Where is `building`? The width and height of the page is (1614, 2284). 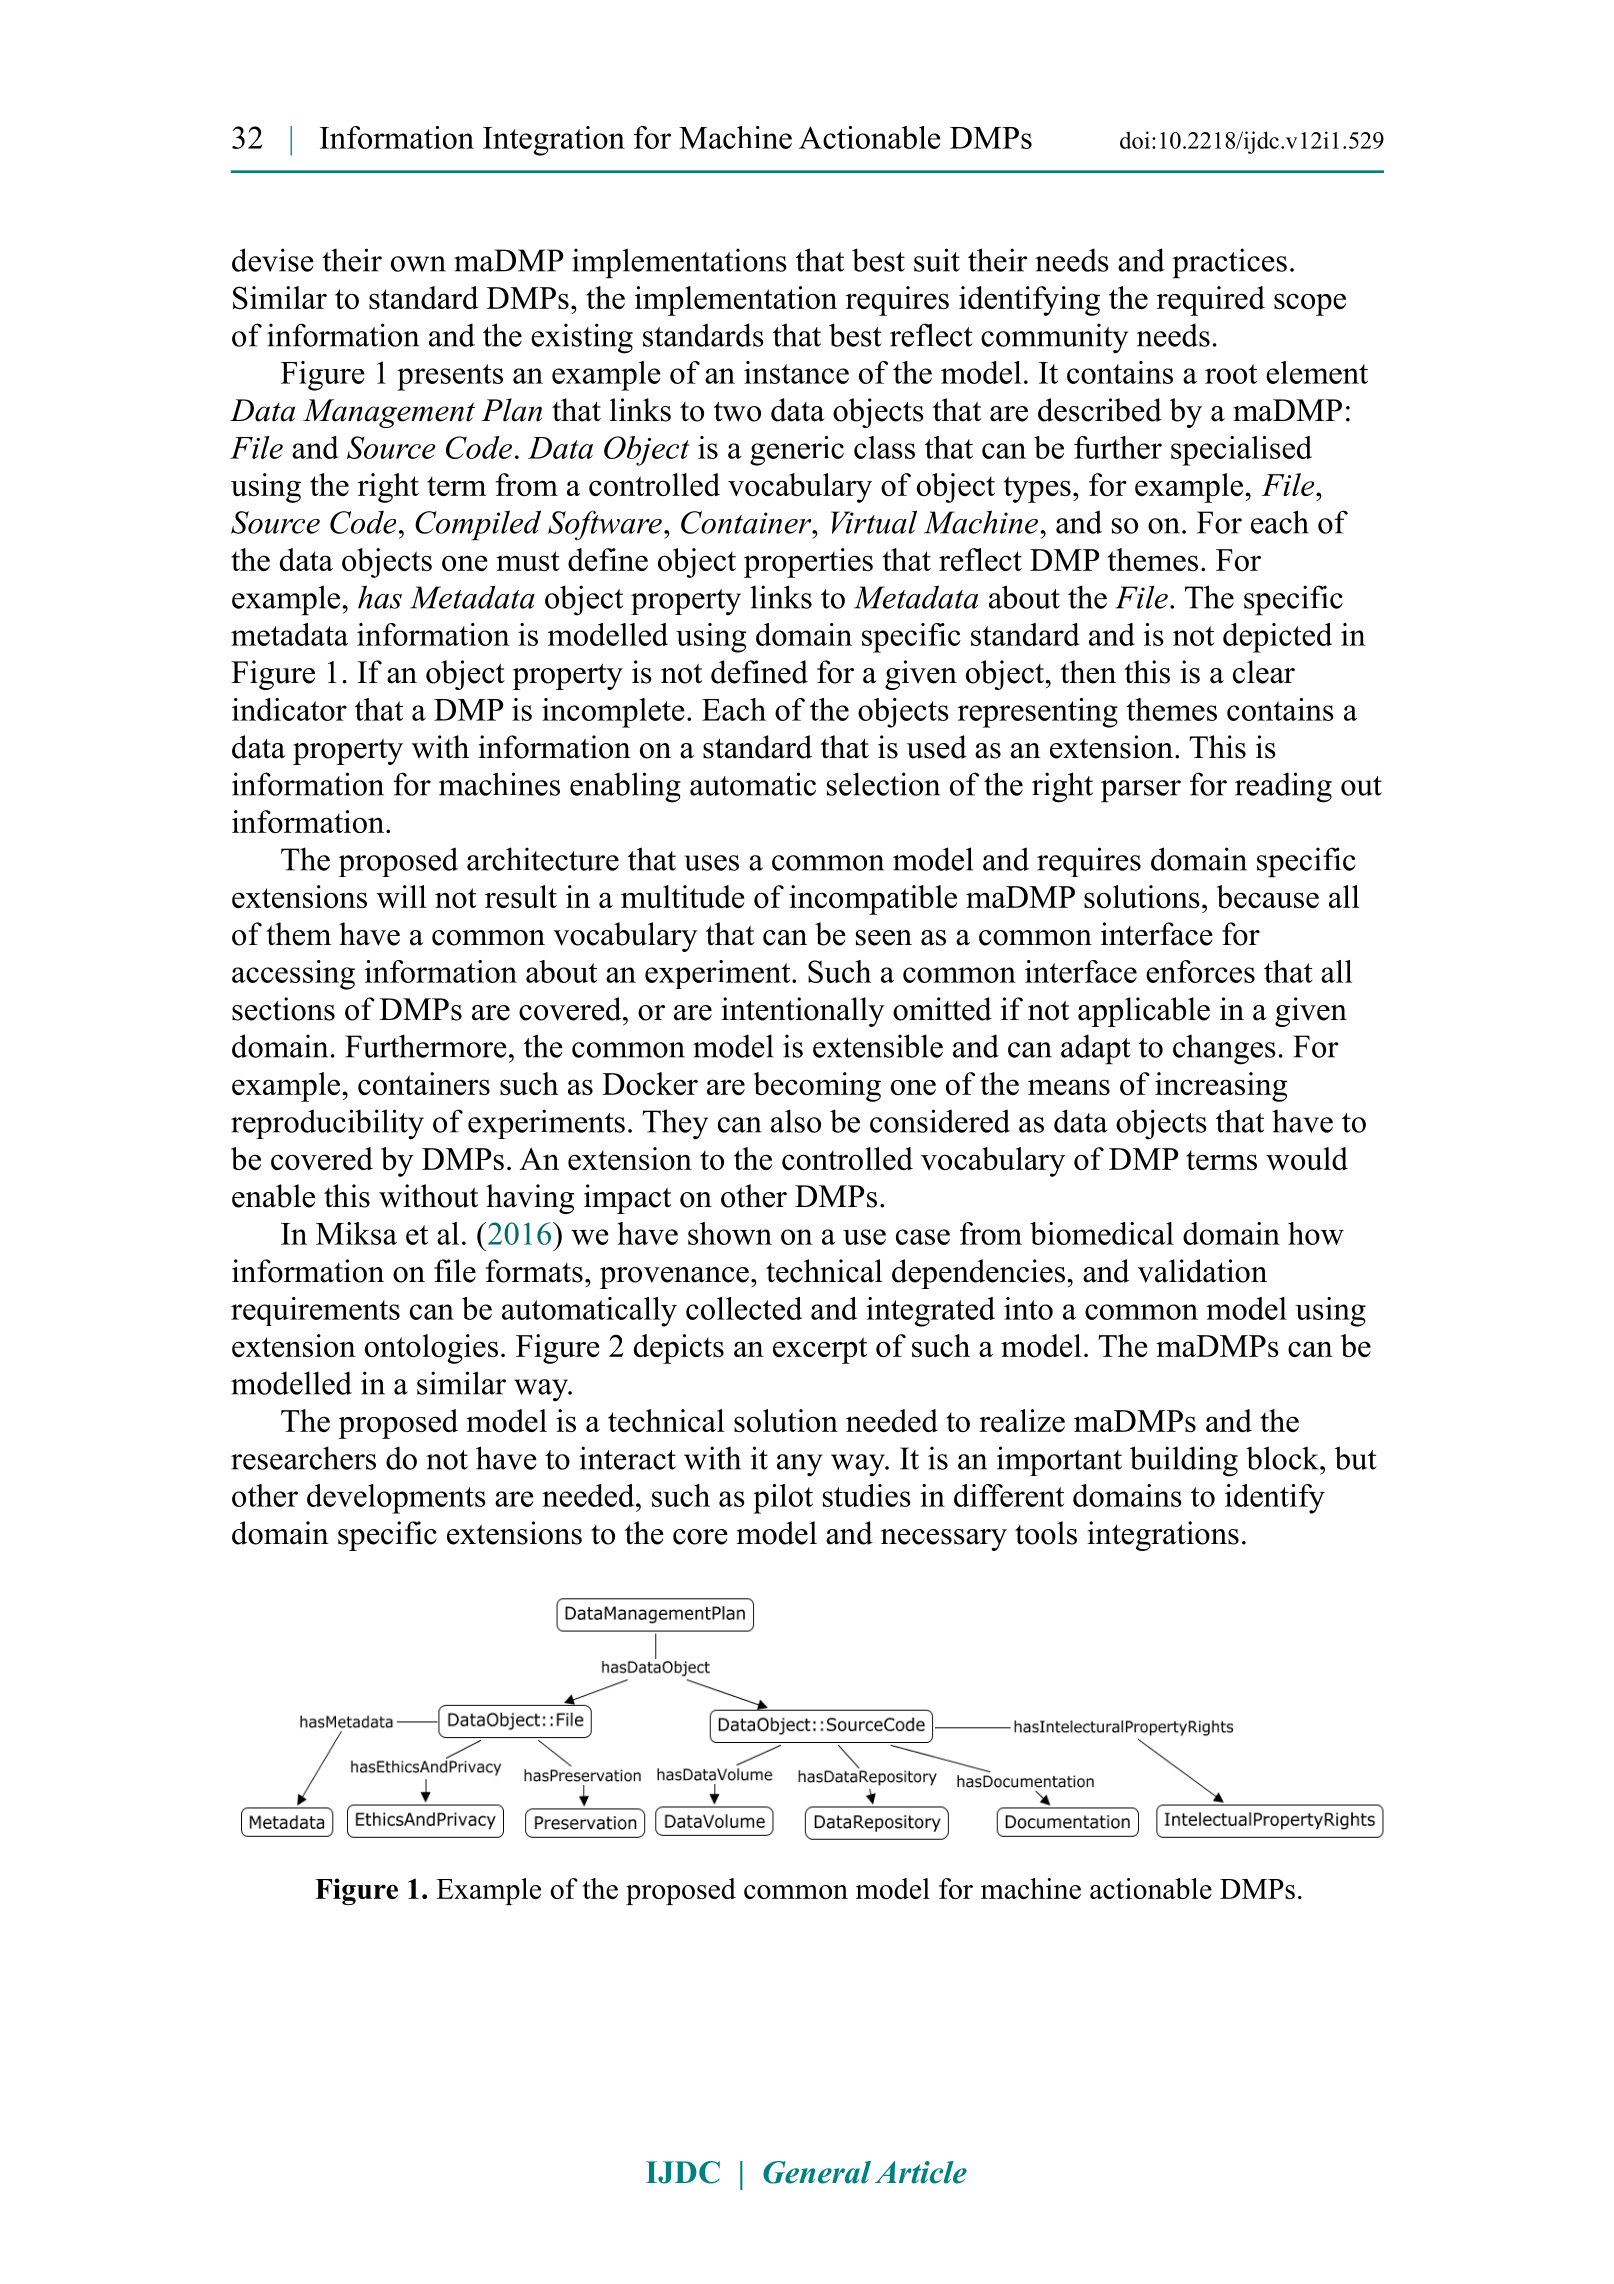
building is located at coordinates (1184, 1461).
